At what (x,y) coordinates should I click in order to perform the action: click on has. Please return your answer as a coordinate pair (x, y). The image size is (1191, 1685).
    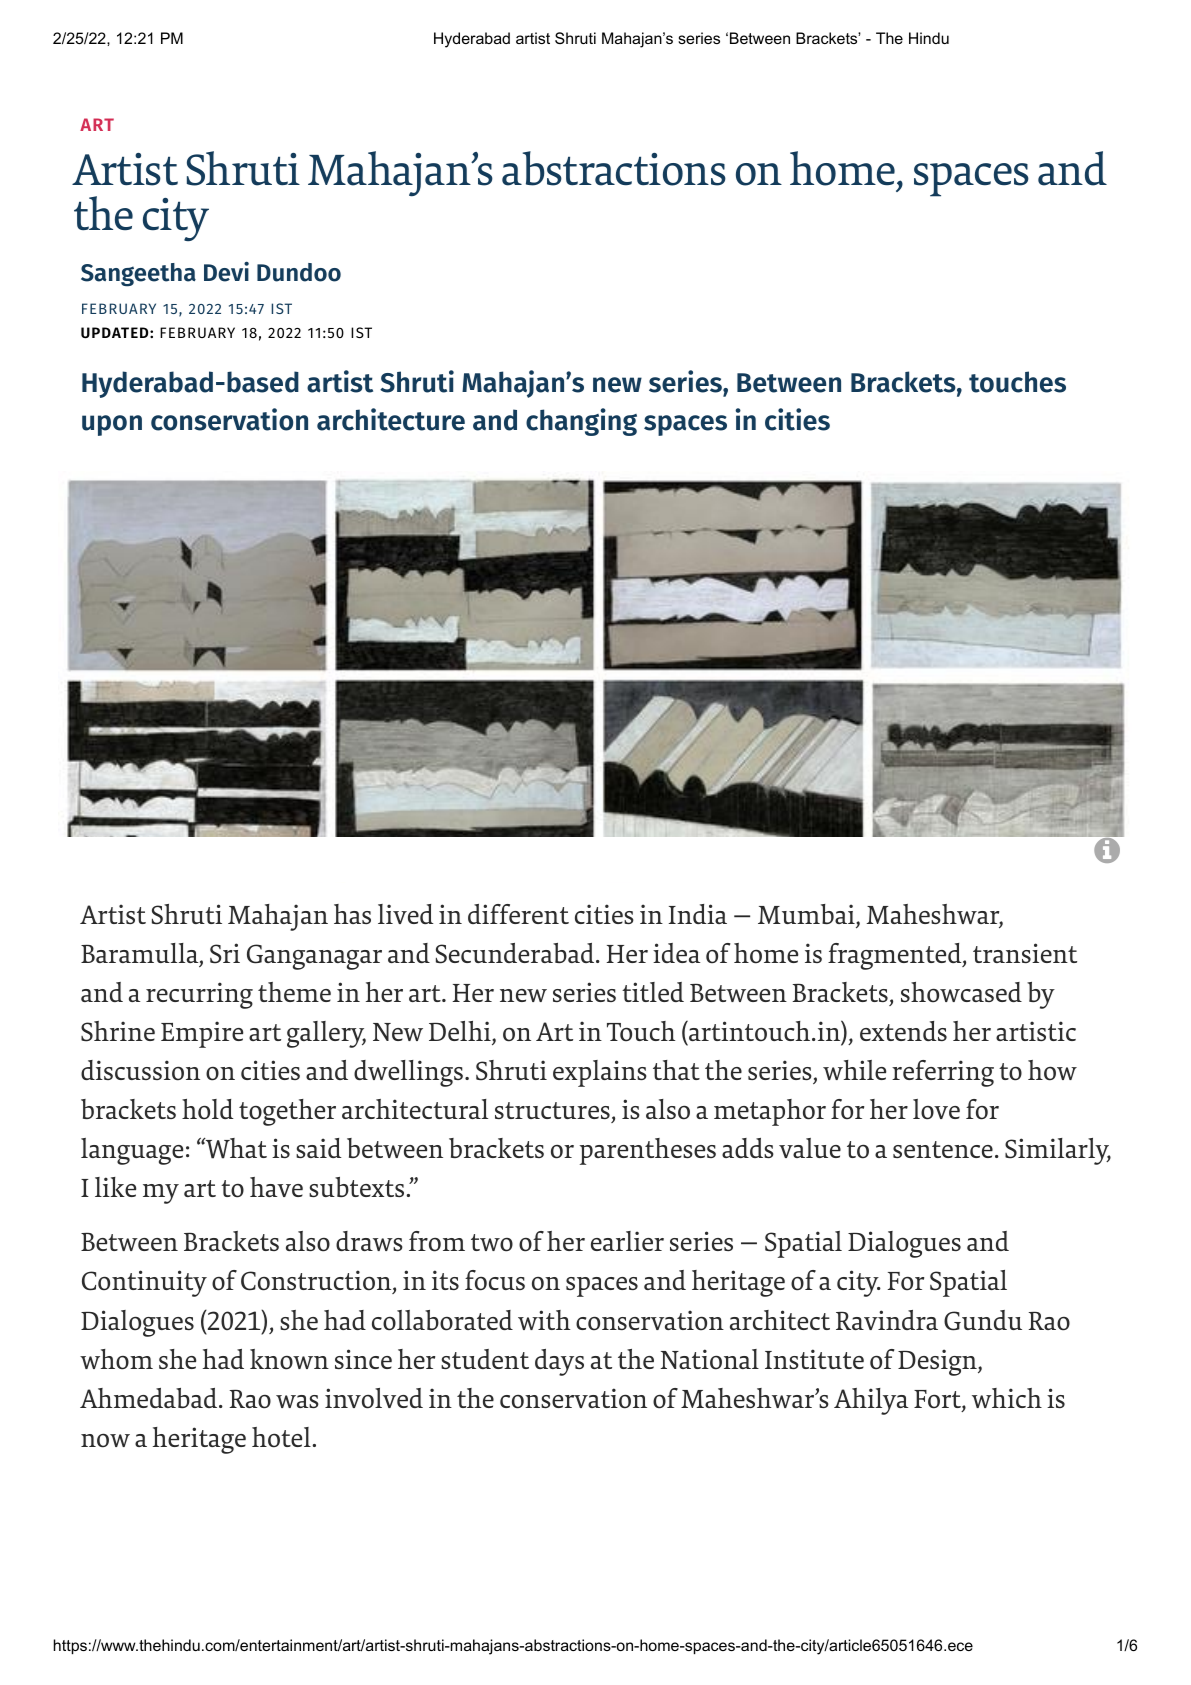
    Looking at the image, I should click on (352, 914).
